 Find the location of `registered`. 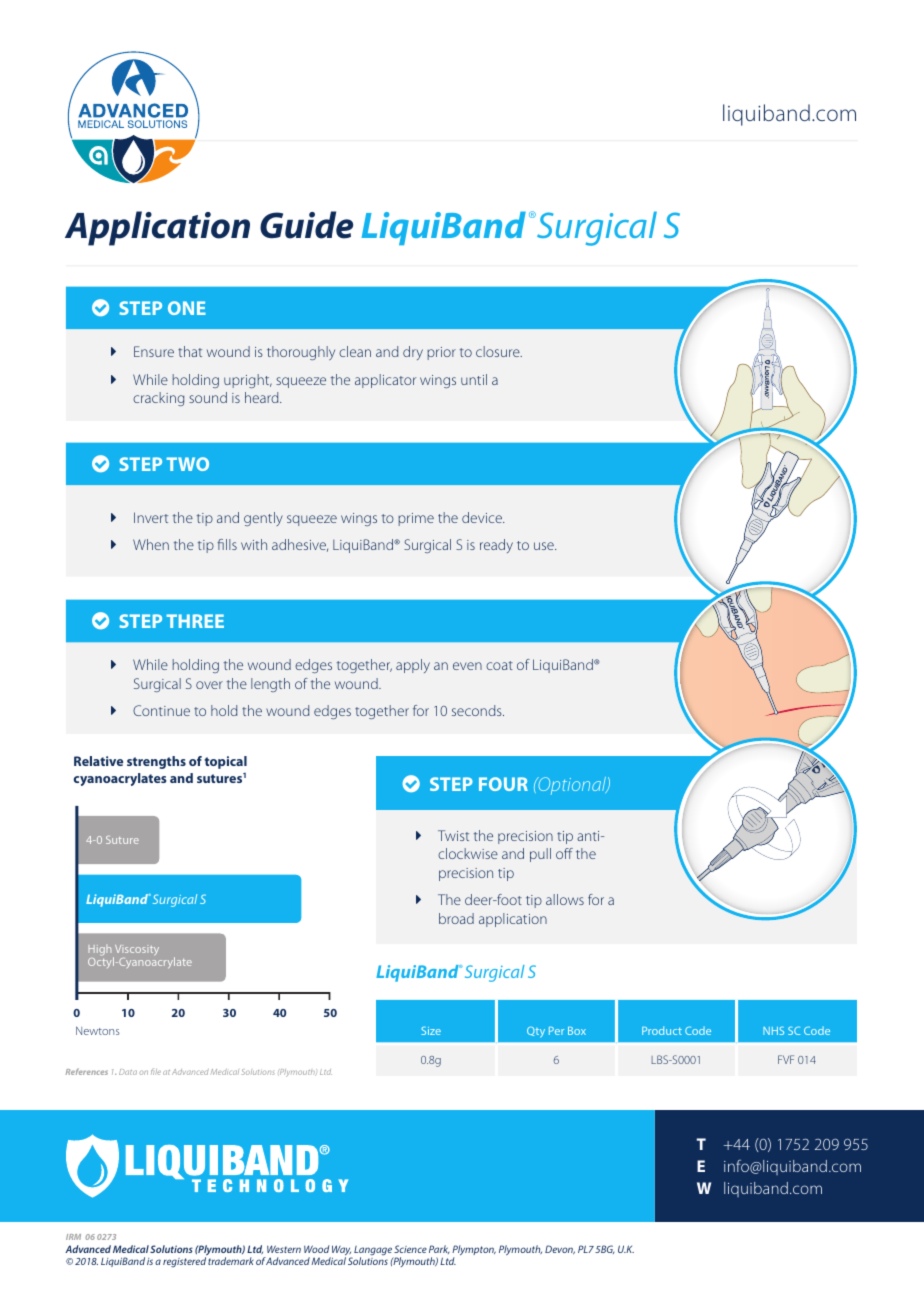

registered is located at coordinates (184, 1262).
